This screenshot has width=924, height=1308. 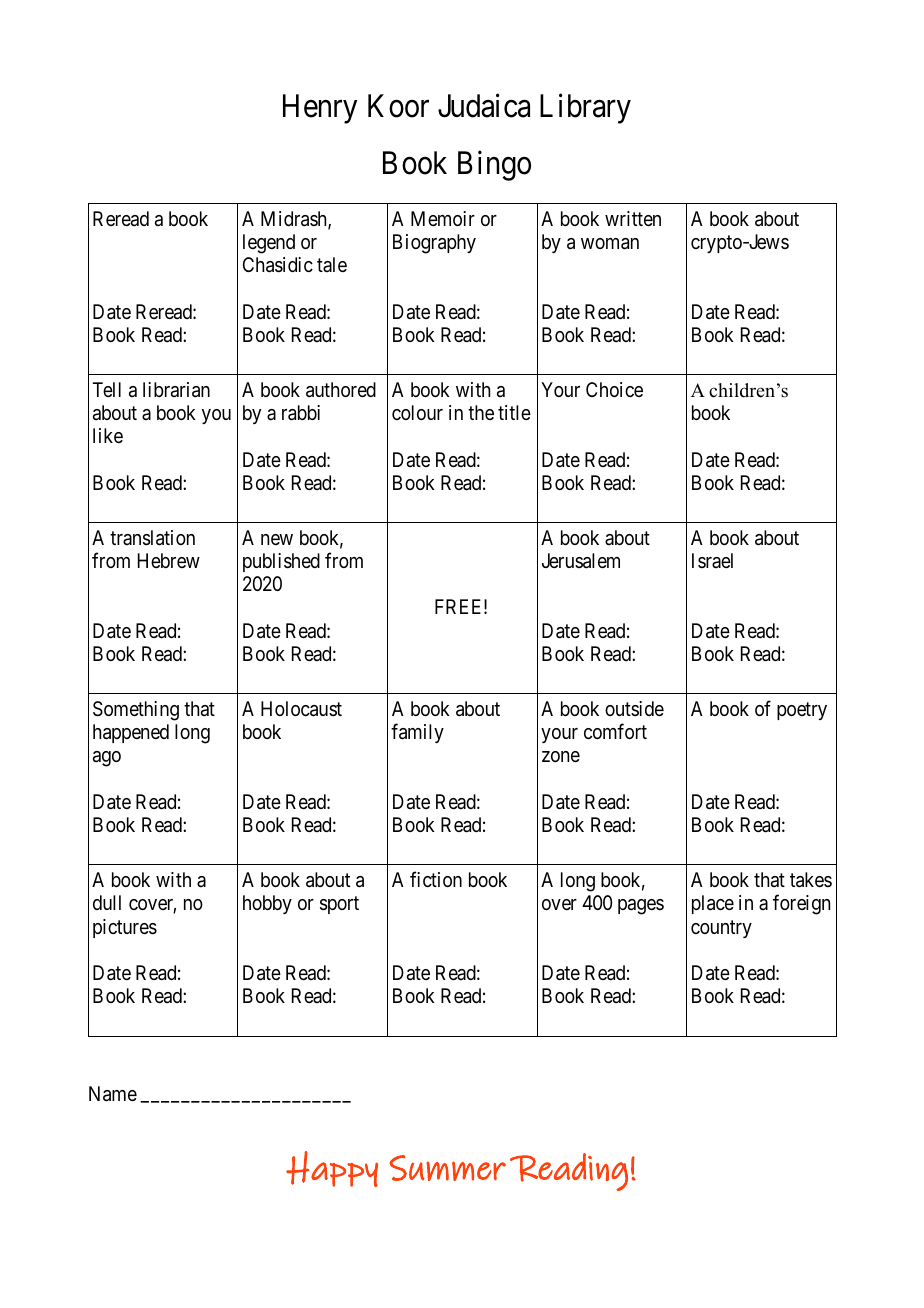 I want to click on translation, so click(x=152, y=538).
